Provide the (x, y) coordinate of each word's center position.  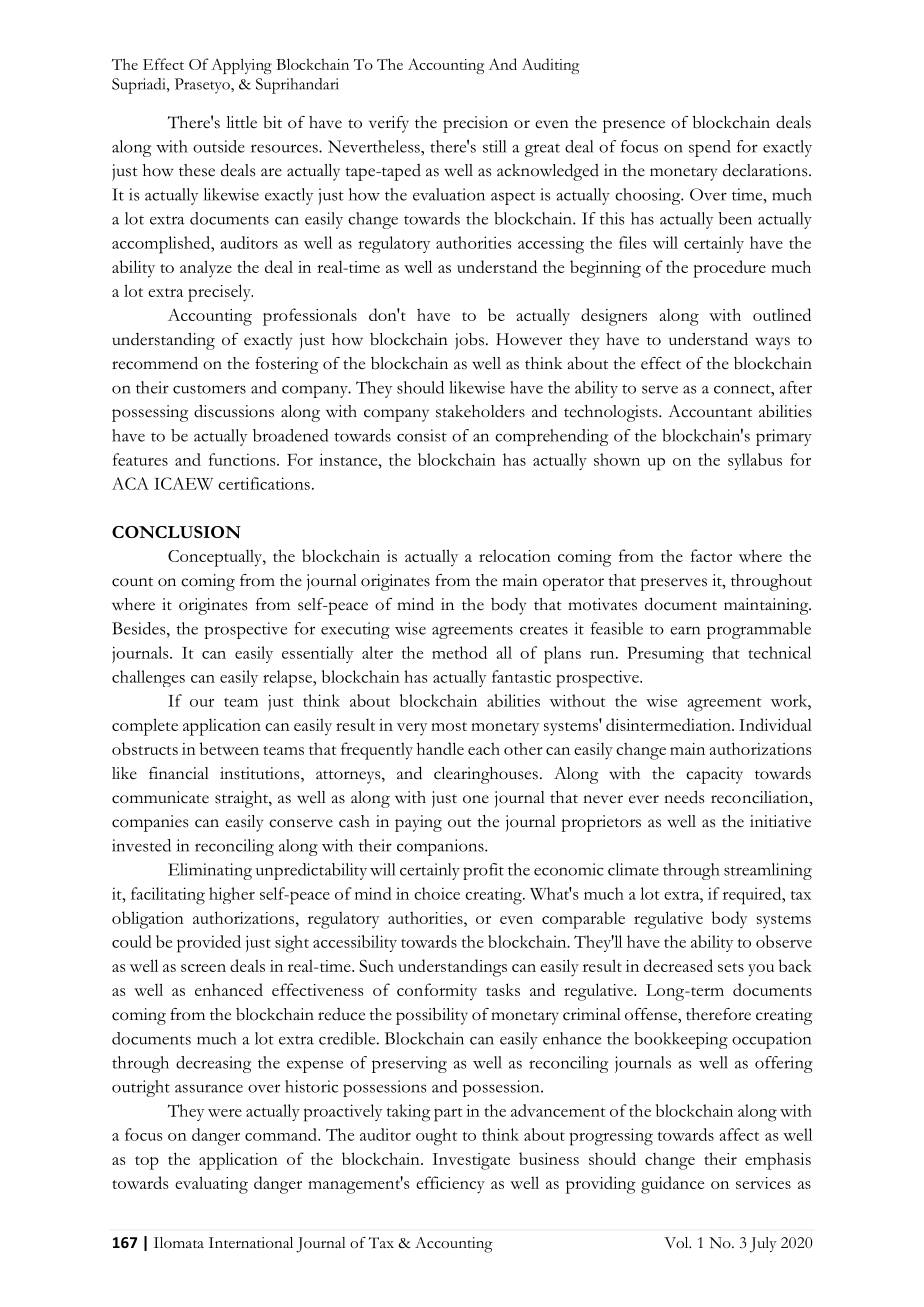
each (484, 748)
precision (475, 124)
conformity (437, 992)
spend (710, 148)
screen (203, 968)
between (229, 748)
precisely (220, 293)
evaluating (211, 1185)
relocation (515, 556)
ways (772, 343)
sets (731, 967)
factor (711, 555)
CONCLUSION (176, 532)
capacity (714, 775)
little (241, 122)
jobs (469, 341)
